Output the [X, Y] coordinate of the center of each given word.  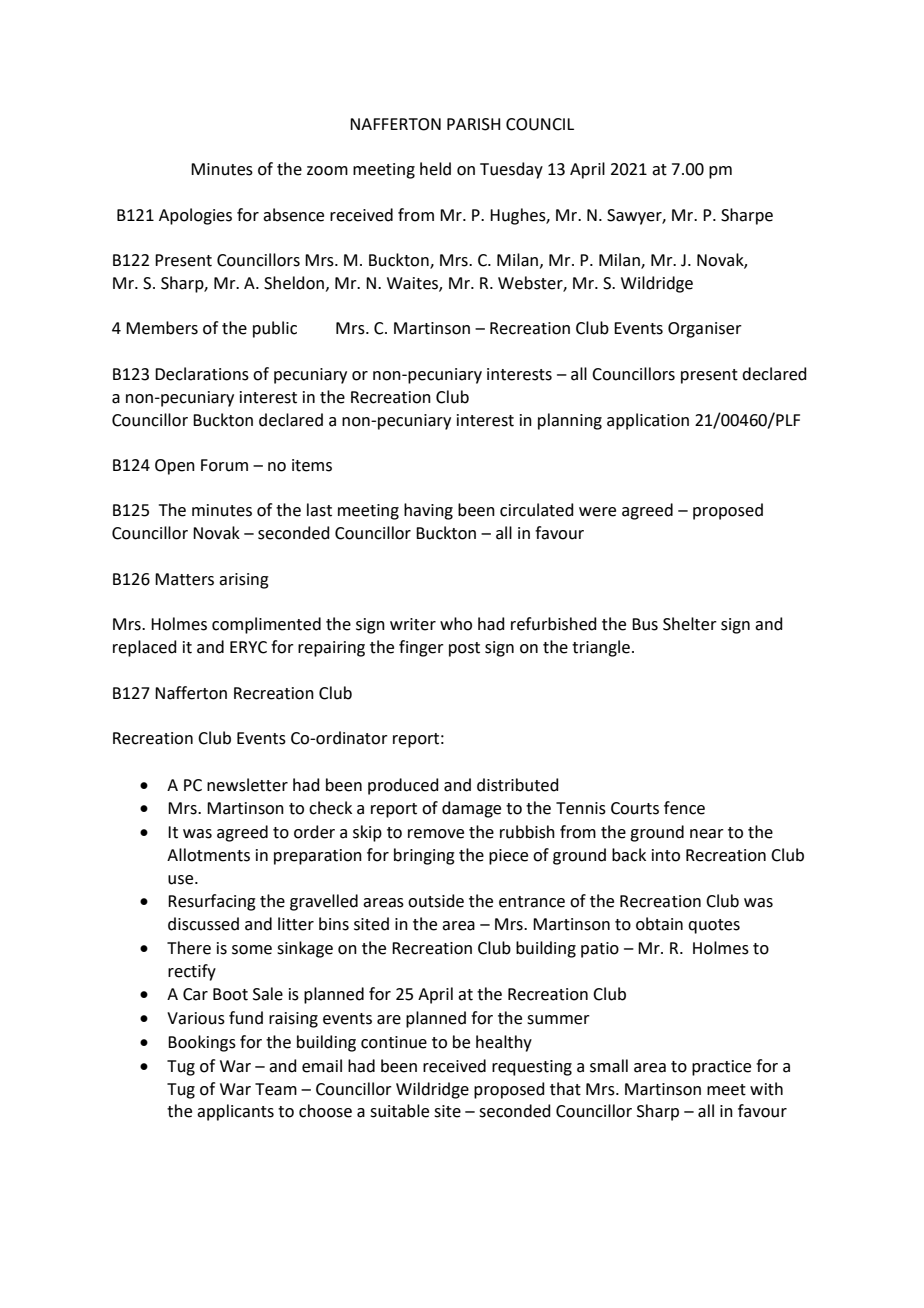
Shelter [690, 624]
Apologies [195, 216]
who [456, 624]
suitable [399, 1111]
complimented [266, 625]
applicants [235, 1112]
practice [721, 1068]
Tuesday [511, 170]
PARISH [473, 124]
